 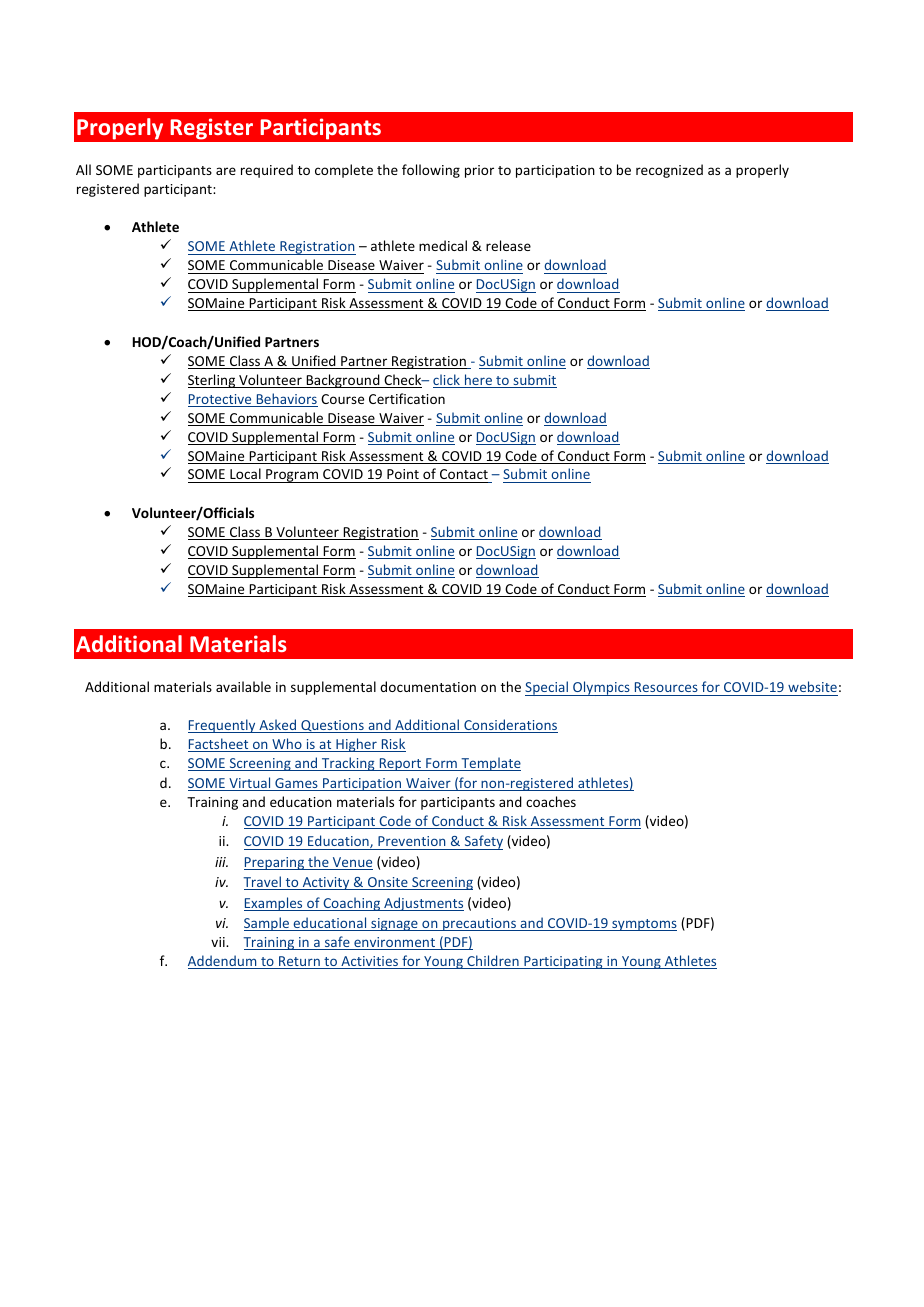 What do you see at coordinates (226, 171) in the screenshot?
I see `are` at bounding box center [226, 171].
